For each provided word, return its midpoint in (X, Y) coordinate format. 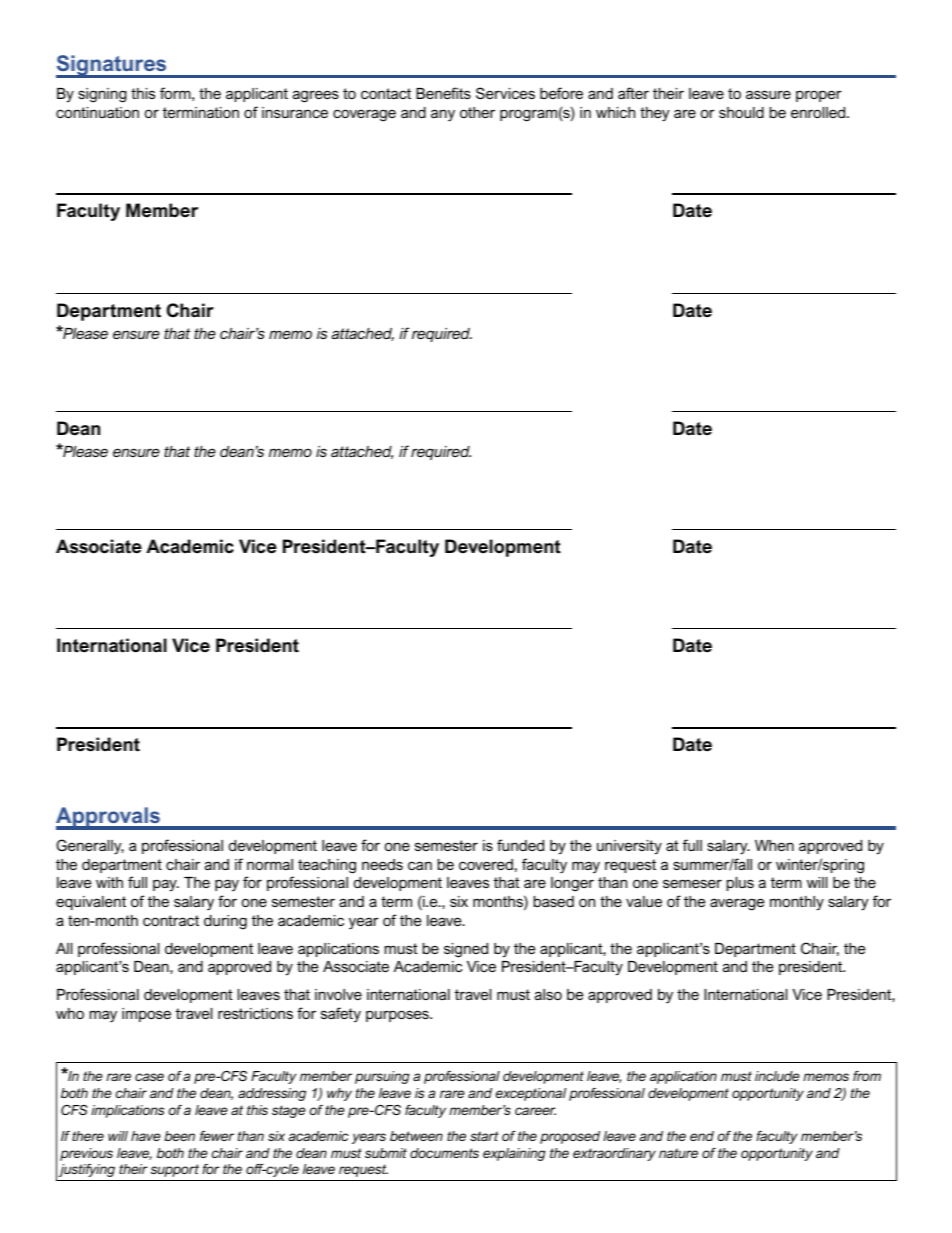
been (179, 1136)
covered (486, 864)
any (443, 115)
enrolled (819, 112)
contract (171, 920)
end (702, 1136)
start (484, 1136)
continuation (97, 112)
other (477, 112)
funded (520, 845)
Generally (90, 847)
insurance (295, 112)
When (774, 845)
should (741, 112)
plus (740, 884)
